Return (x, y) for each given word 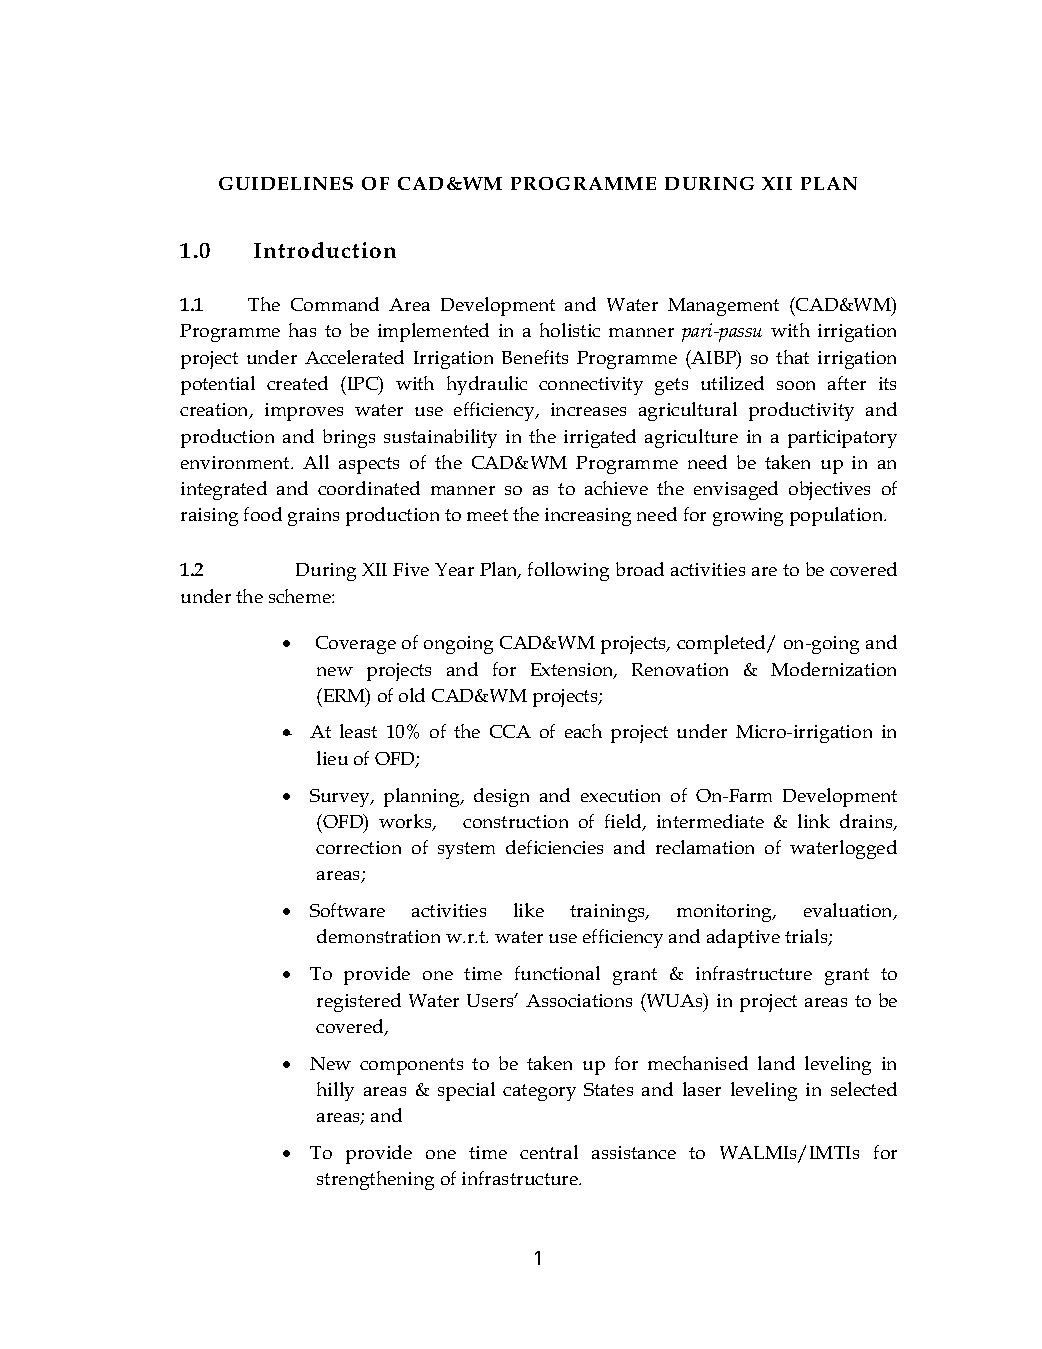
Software (347, 910)
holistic (570, 330)
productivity (801, 411)
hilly (335, 1091)
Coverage (356, 645)
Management (723, 307)
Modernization (833, 669)
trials (807, 937)
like (529, 910)
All (316, 462)
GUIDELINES (286, 183)
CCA (510, 731)
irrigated (600, 438)
